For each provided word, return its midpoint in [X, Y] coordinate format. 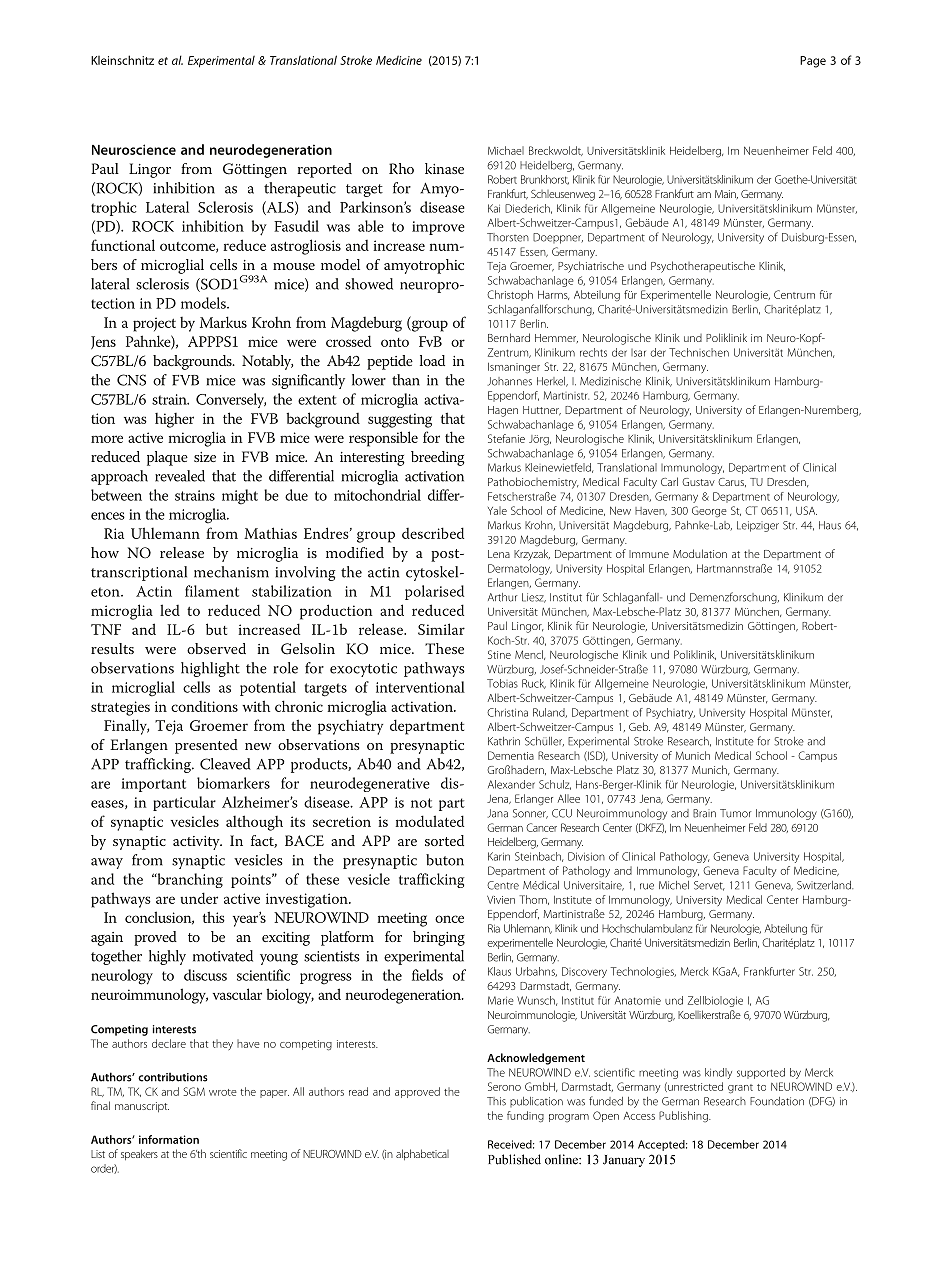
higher [174, 420]
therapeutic [300, 189]
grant [740, 1089]
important [153, 785]
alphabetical [422, 1154]
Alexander [511, 784]
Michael [506, 150]
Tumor [735, 813]
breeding [438, 458]
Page [813, 62]
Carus [732, 482]
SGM [194, 1091]
